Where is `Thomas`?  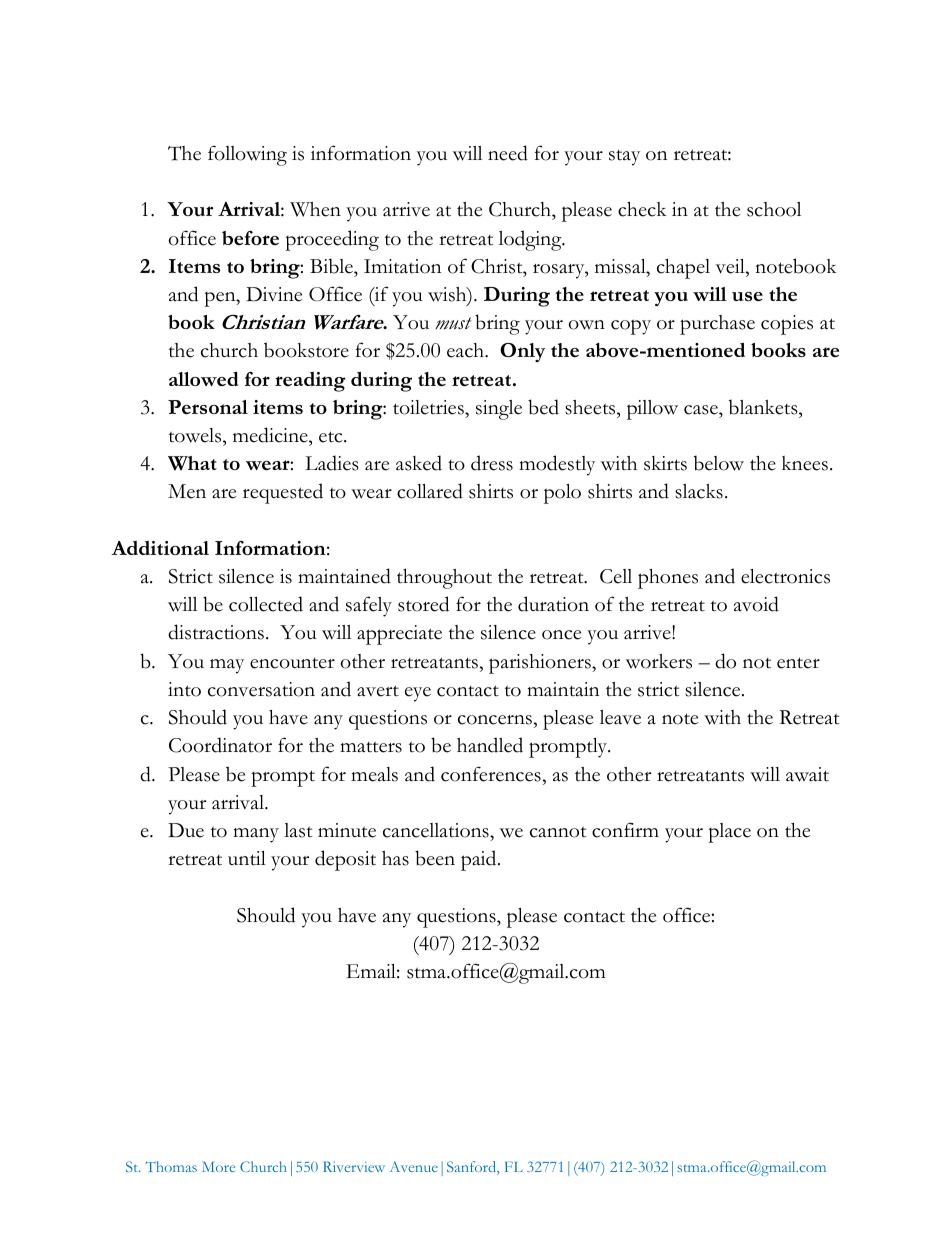 Thomas is located at coordinates (171, 1166).
